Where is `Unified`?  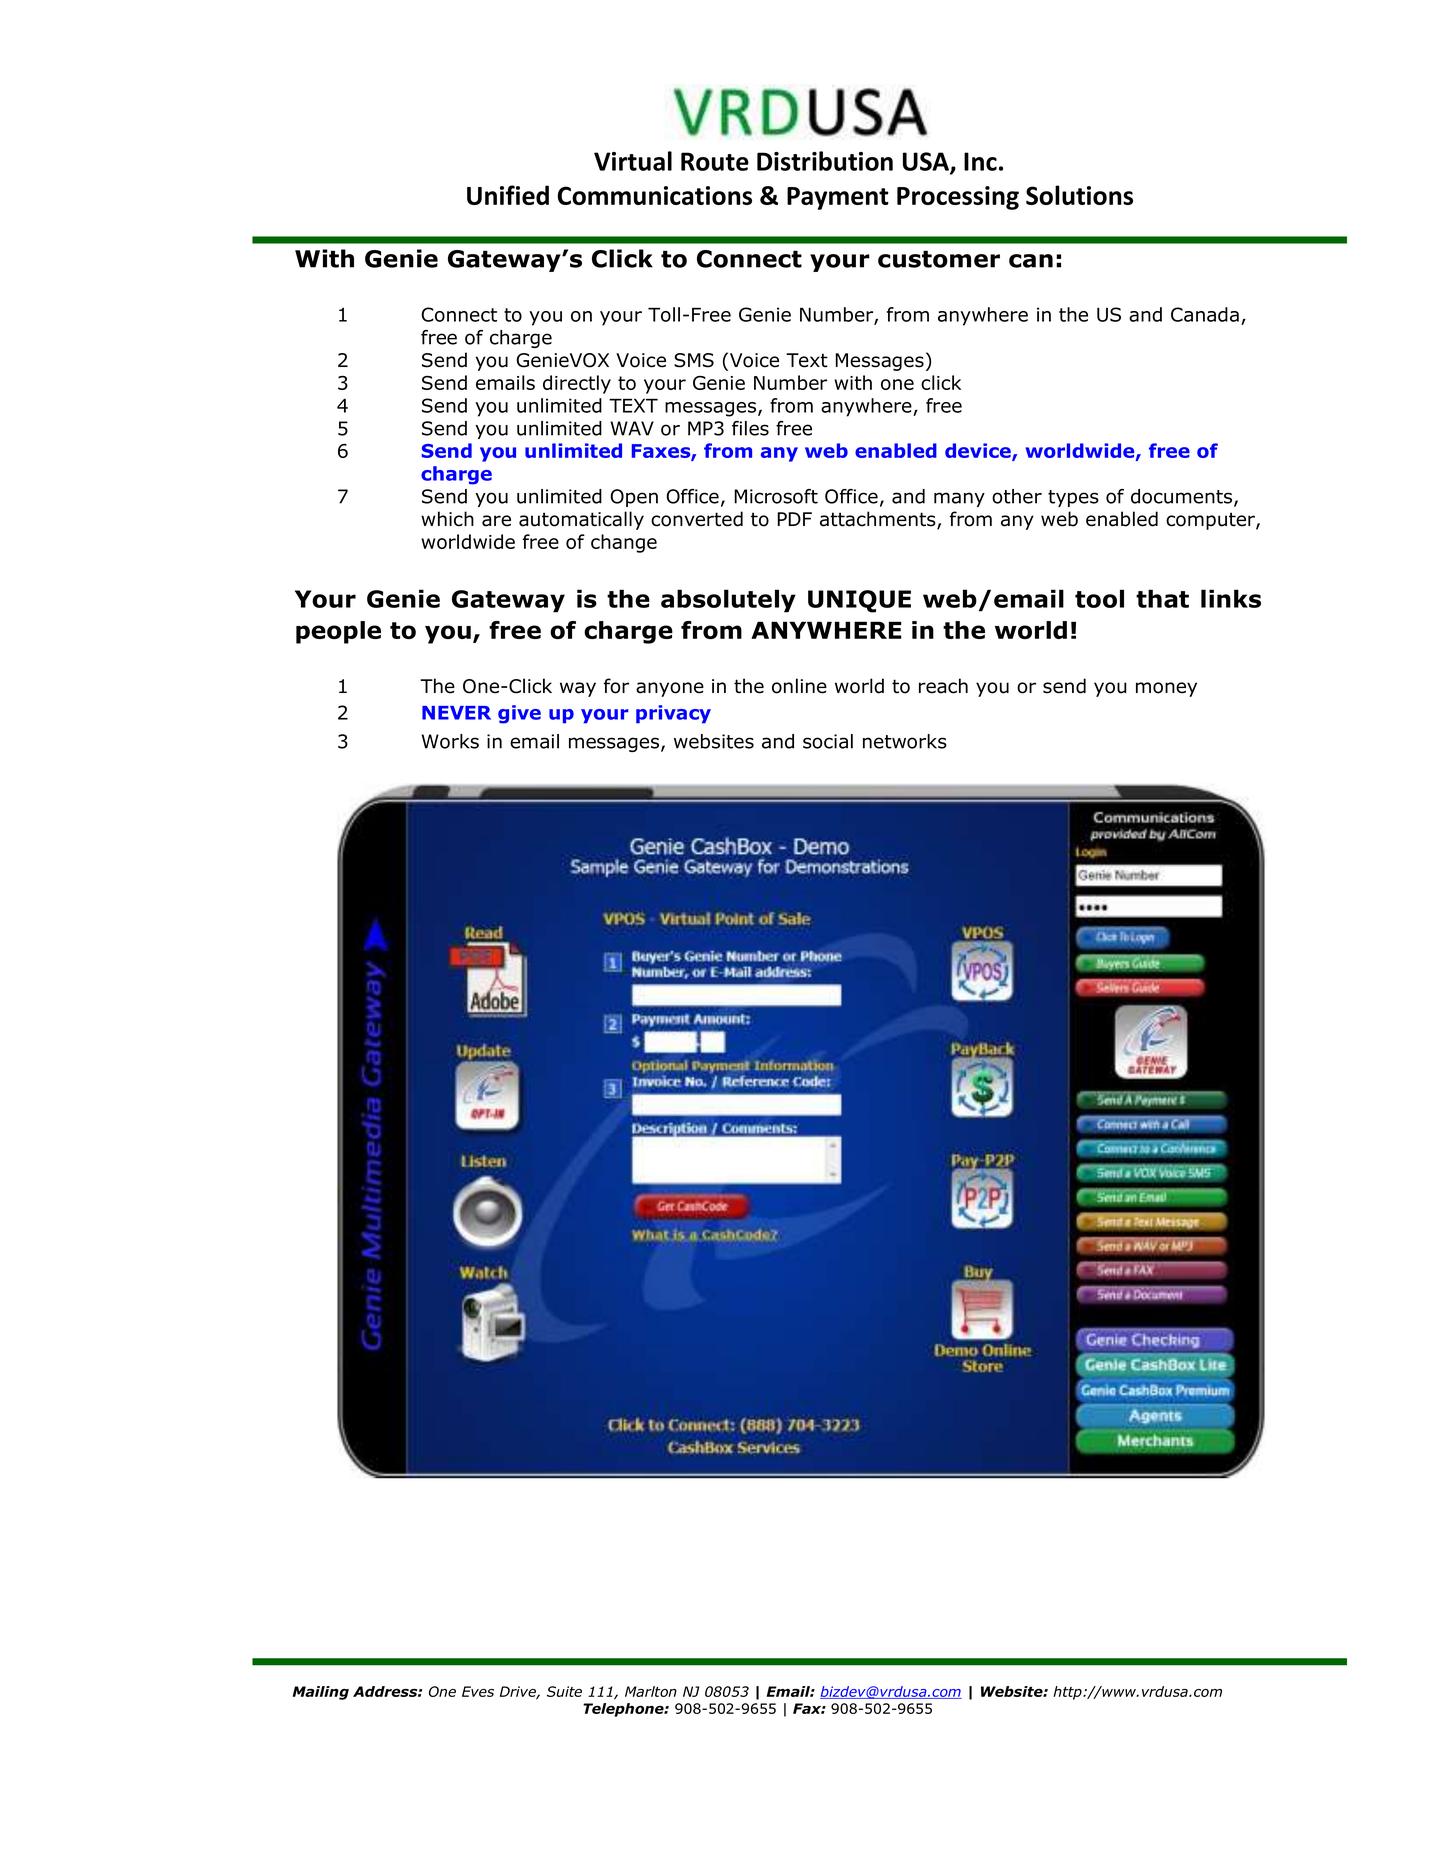
Unified is located at coordinates (508, 195).
